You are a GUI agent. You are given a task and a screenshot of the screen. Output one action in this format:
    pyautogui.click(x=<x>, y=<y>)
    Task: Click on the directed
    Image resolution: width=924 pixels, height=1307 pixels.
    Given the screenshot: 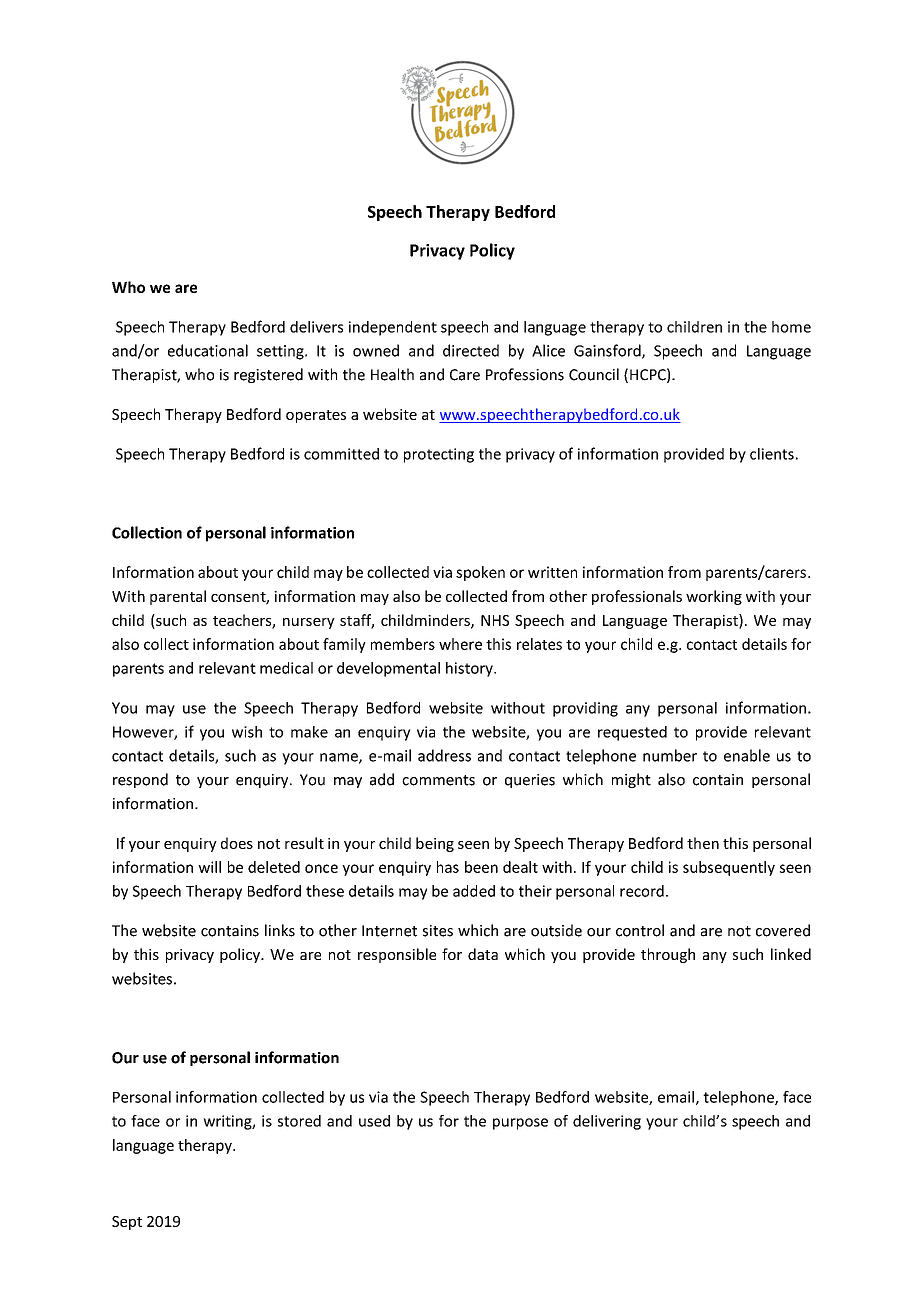 What is the action you would take?
    pyautogui.click(x=471, y=350)
